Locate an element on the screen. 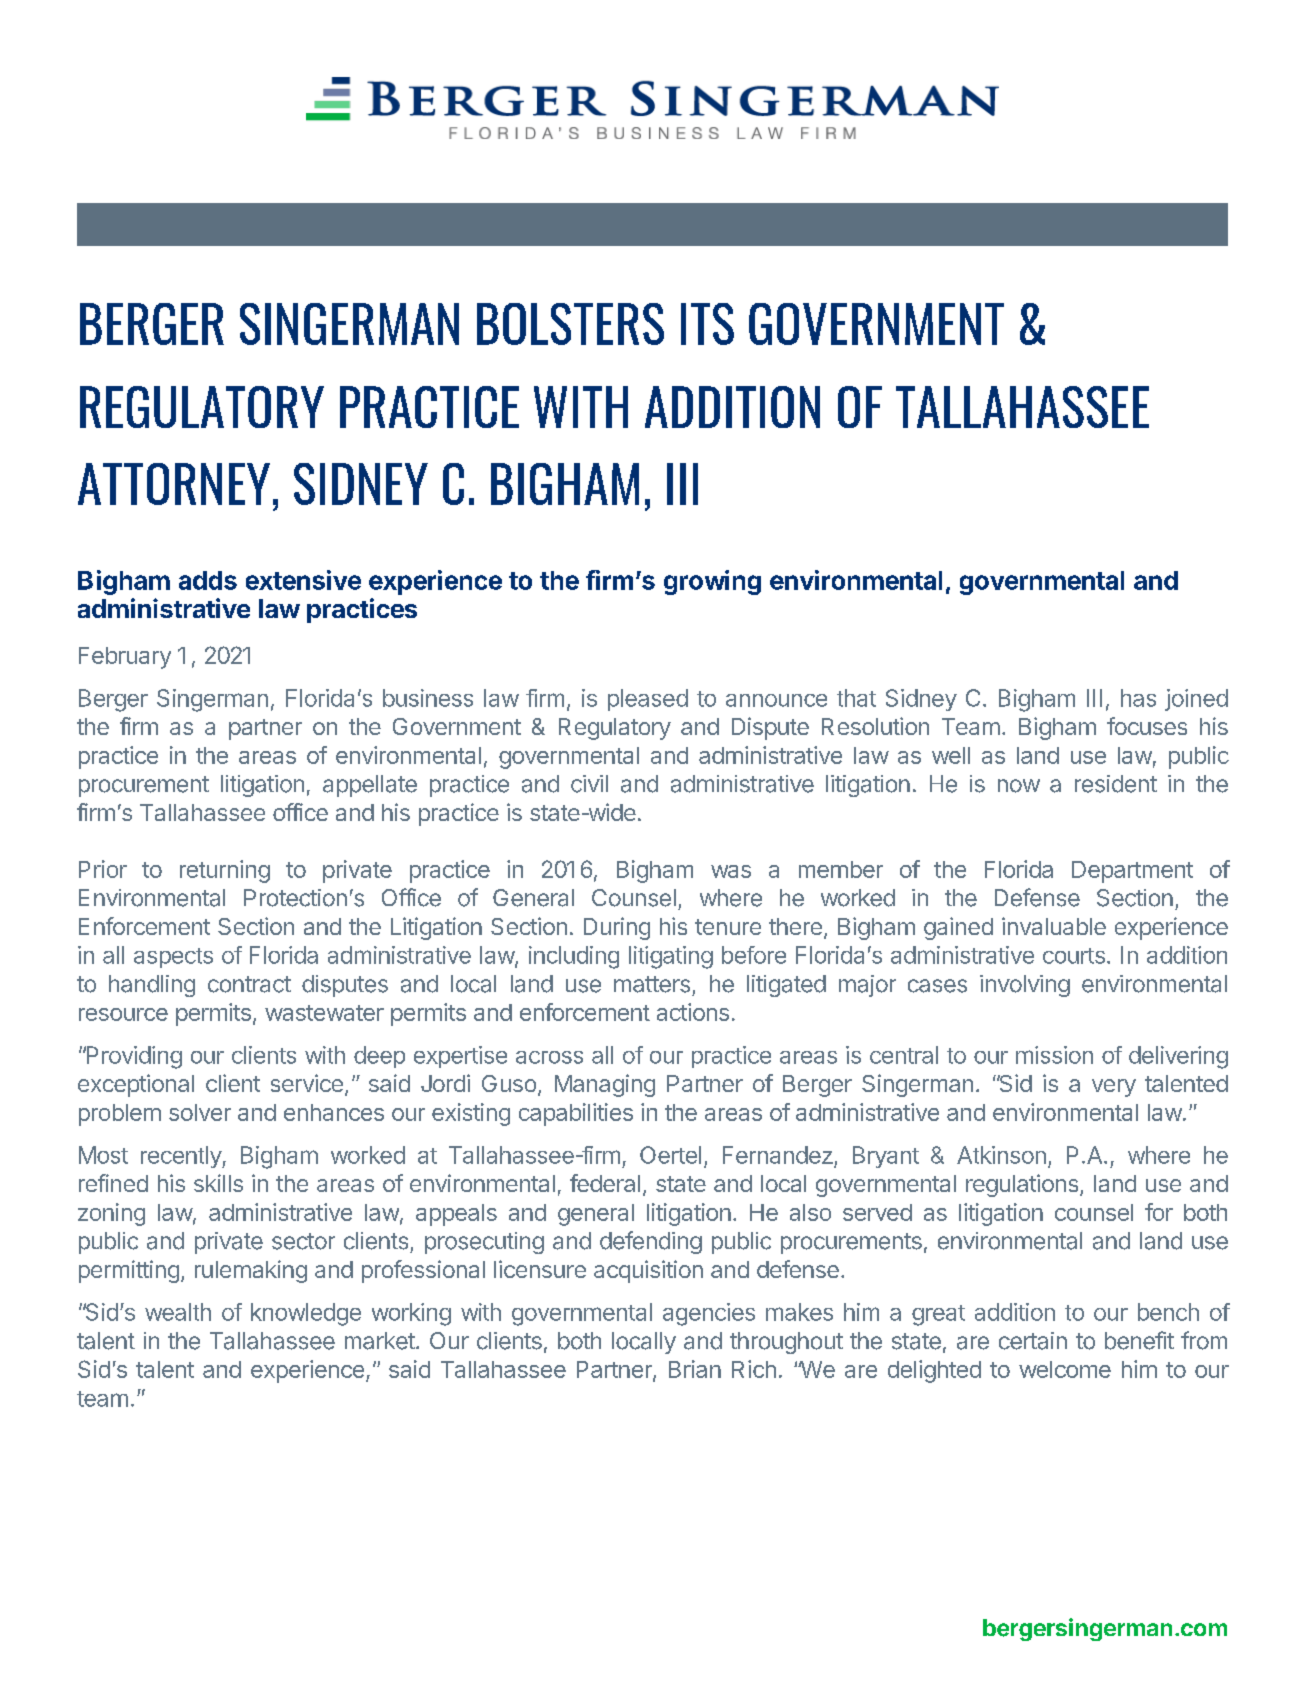 This screenshot has height=1688, width=1305. BOLSTERS is located at coordinates (570, 324).
